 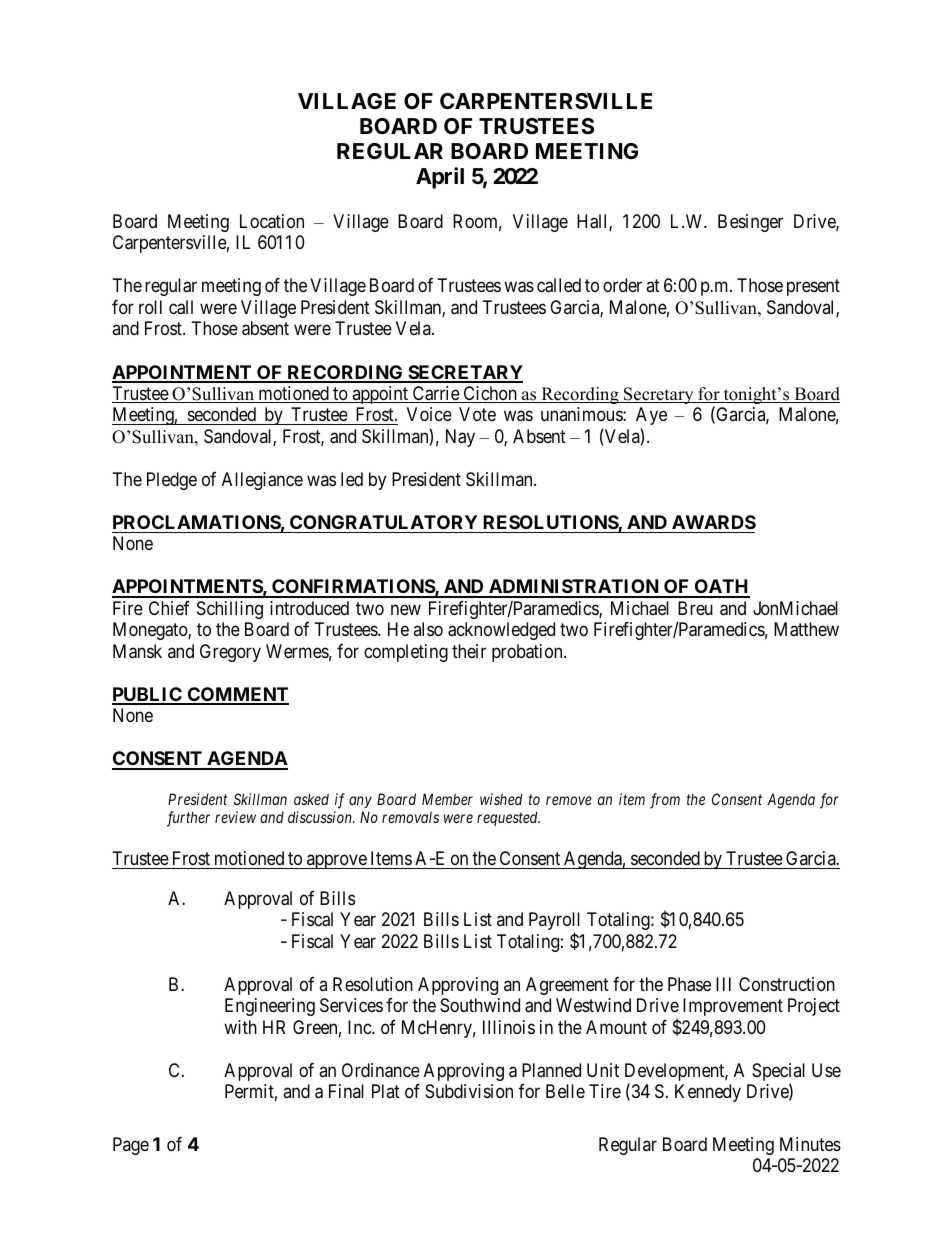 I want to click on present, so click(x=813, y=288).
